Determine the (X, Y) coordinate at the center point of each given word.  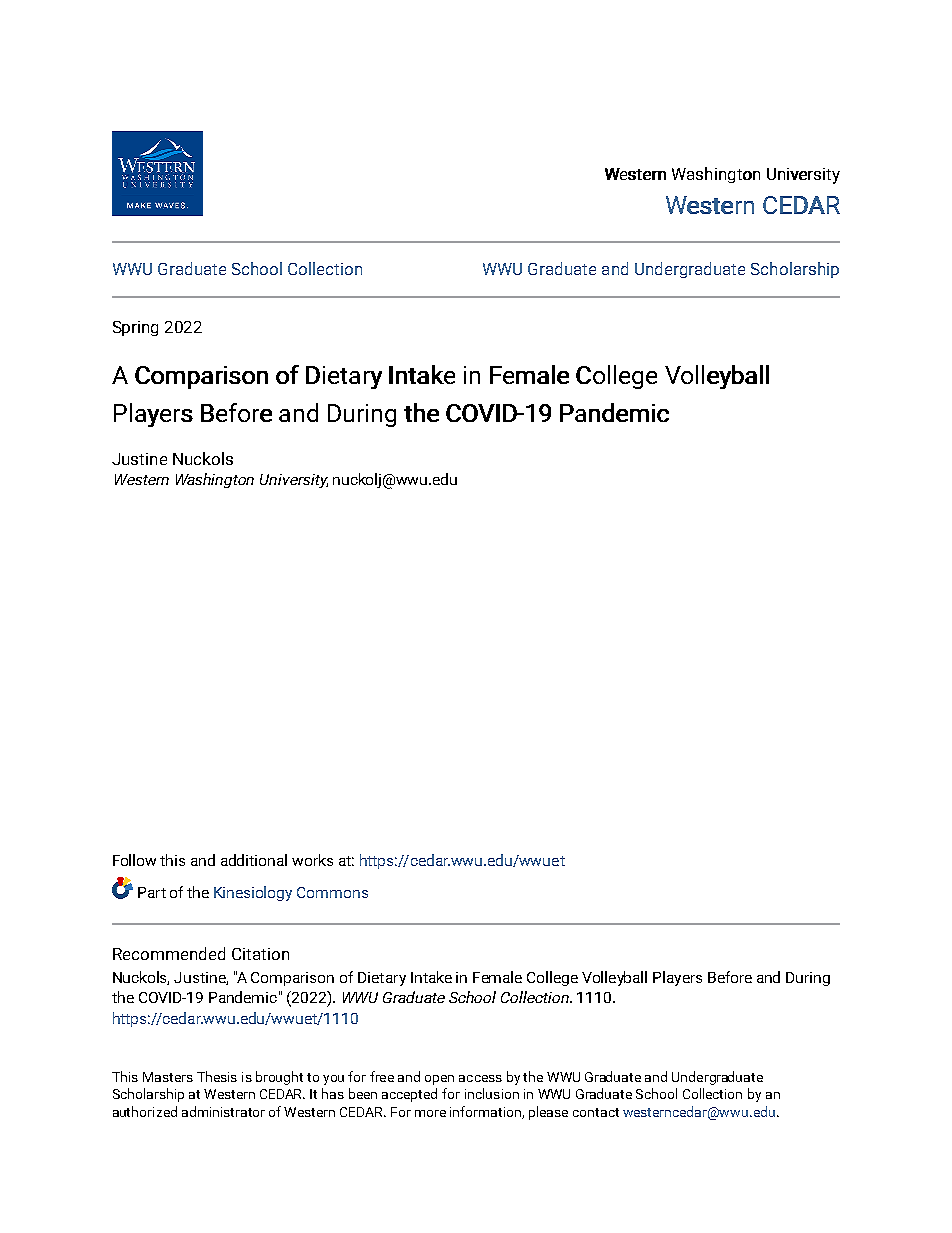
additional (254, 860)
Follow (134, 860)
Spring (135, 328)
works (312, 860)
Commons (332, 892)
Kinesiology (253, 893)
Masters (168, 1077)
